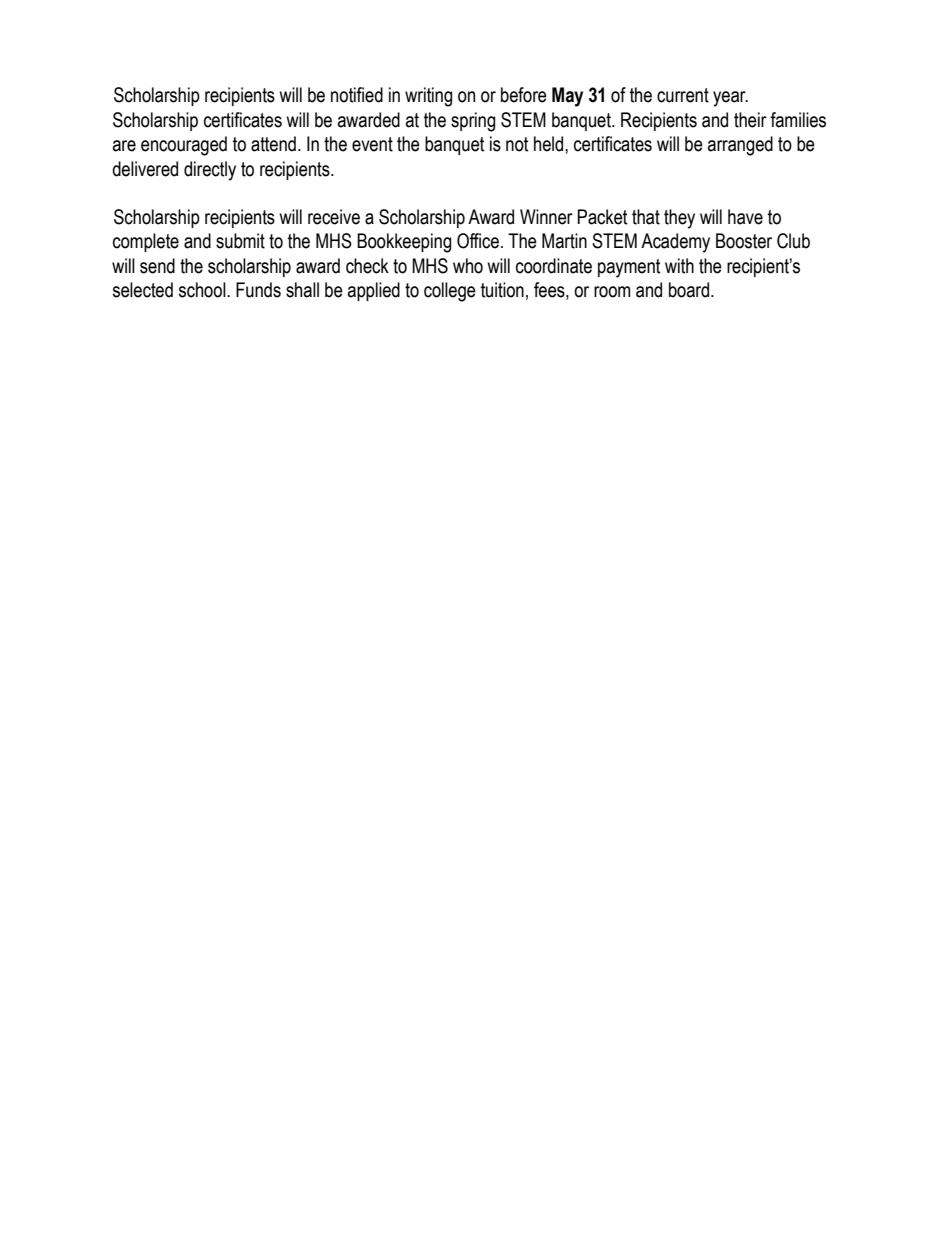 The height and width of the page is (1233, 952). What do you see at coordinates (745, 217) in the page?
I see `have` at bounding box center [745, 217].
